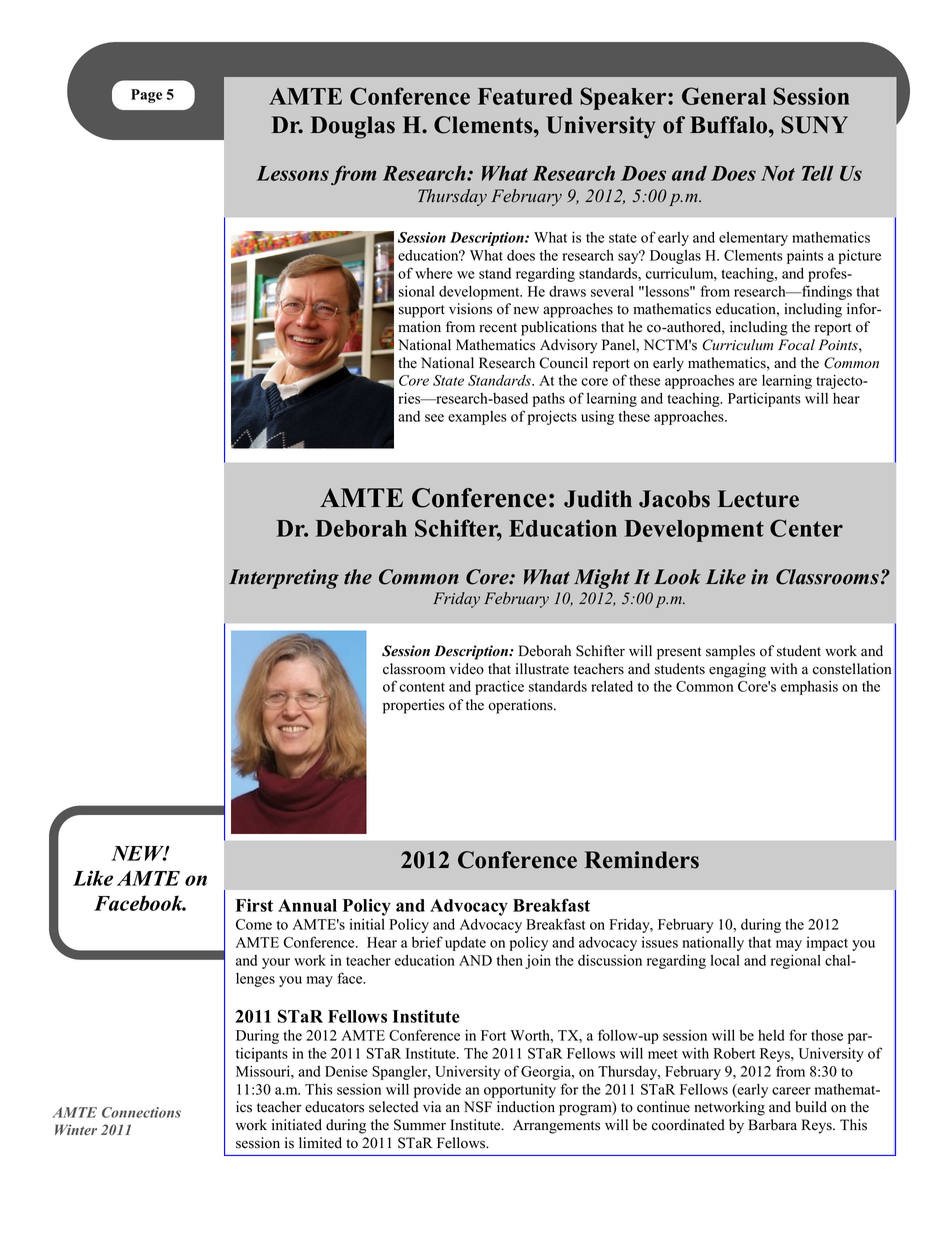 This page has height=1233, width=952. Describe the element at coordinates (284, 579) in the page. I see `Interpreting` at that location.
